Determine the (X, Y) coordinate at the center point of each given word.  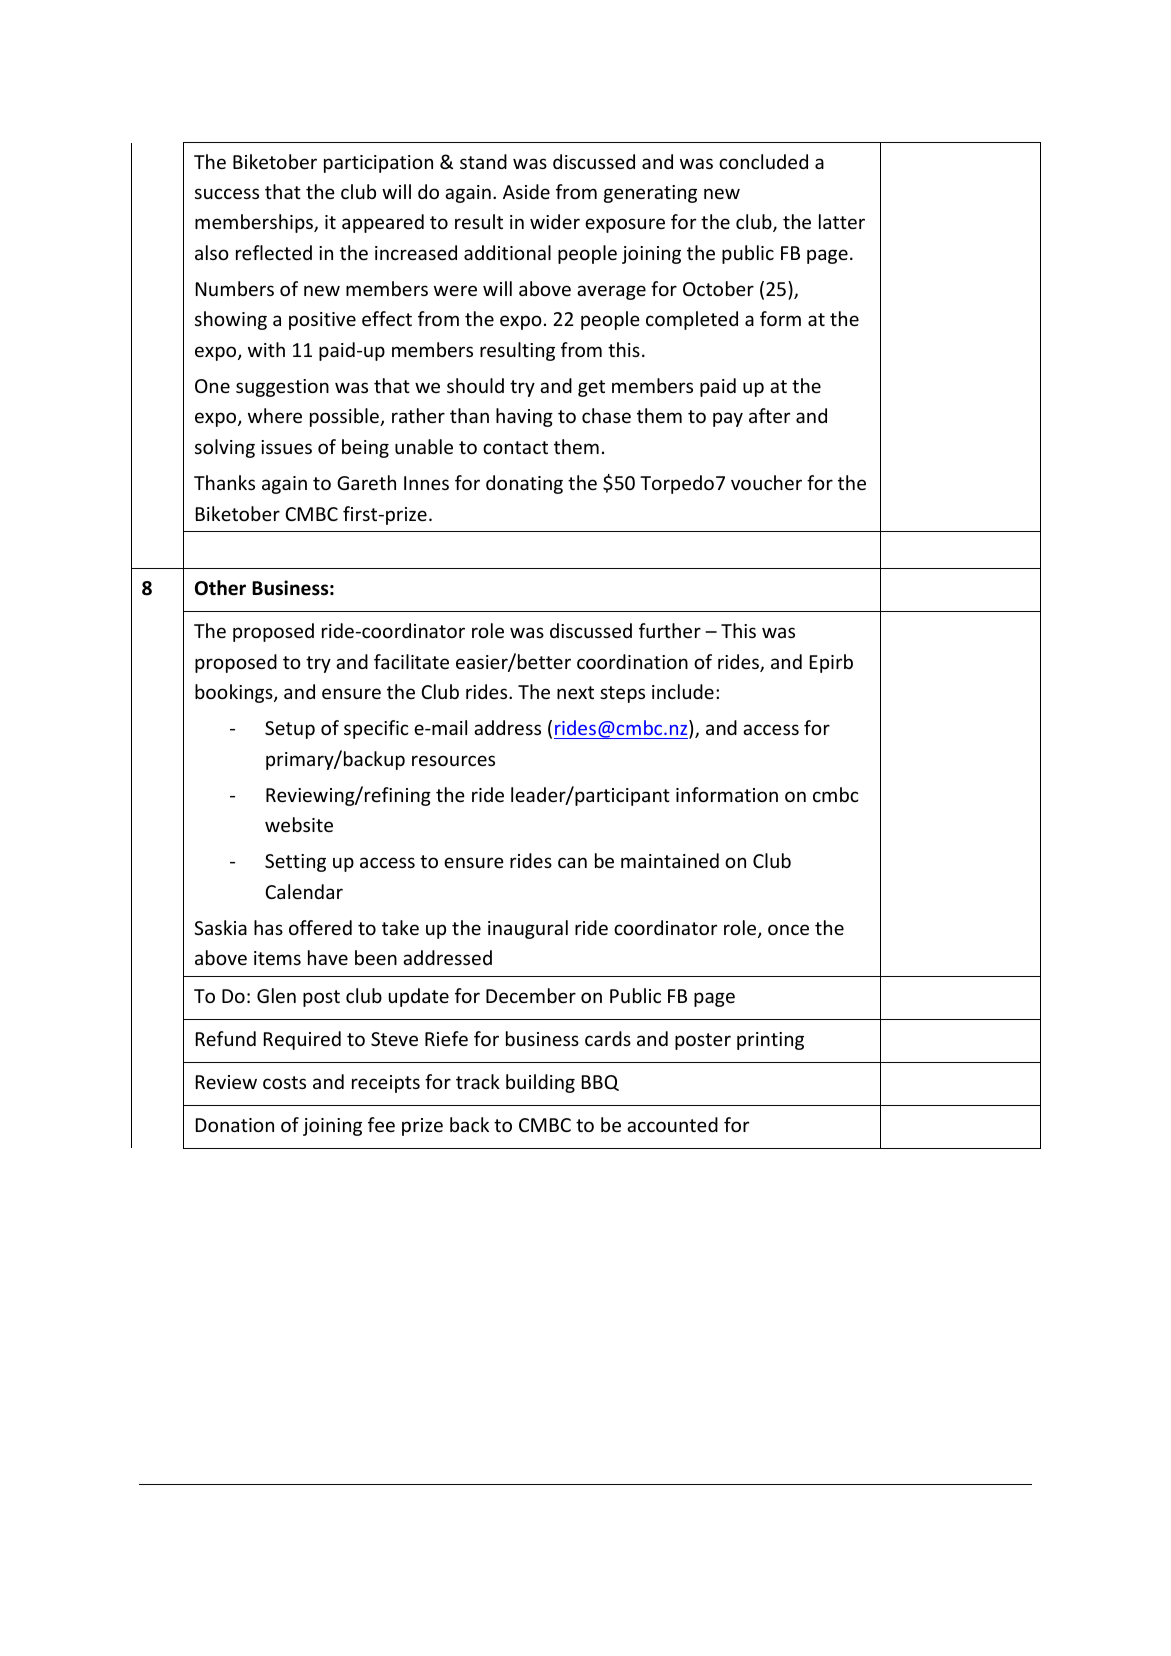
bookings (235, 693)
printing (770, 1041)
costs (284, 1082)
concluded (763, 161)
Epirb (831, 663)
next (575, 692)
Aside (526, 191)
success (227, 193)
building (540, 1083)
